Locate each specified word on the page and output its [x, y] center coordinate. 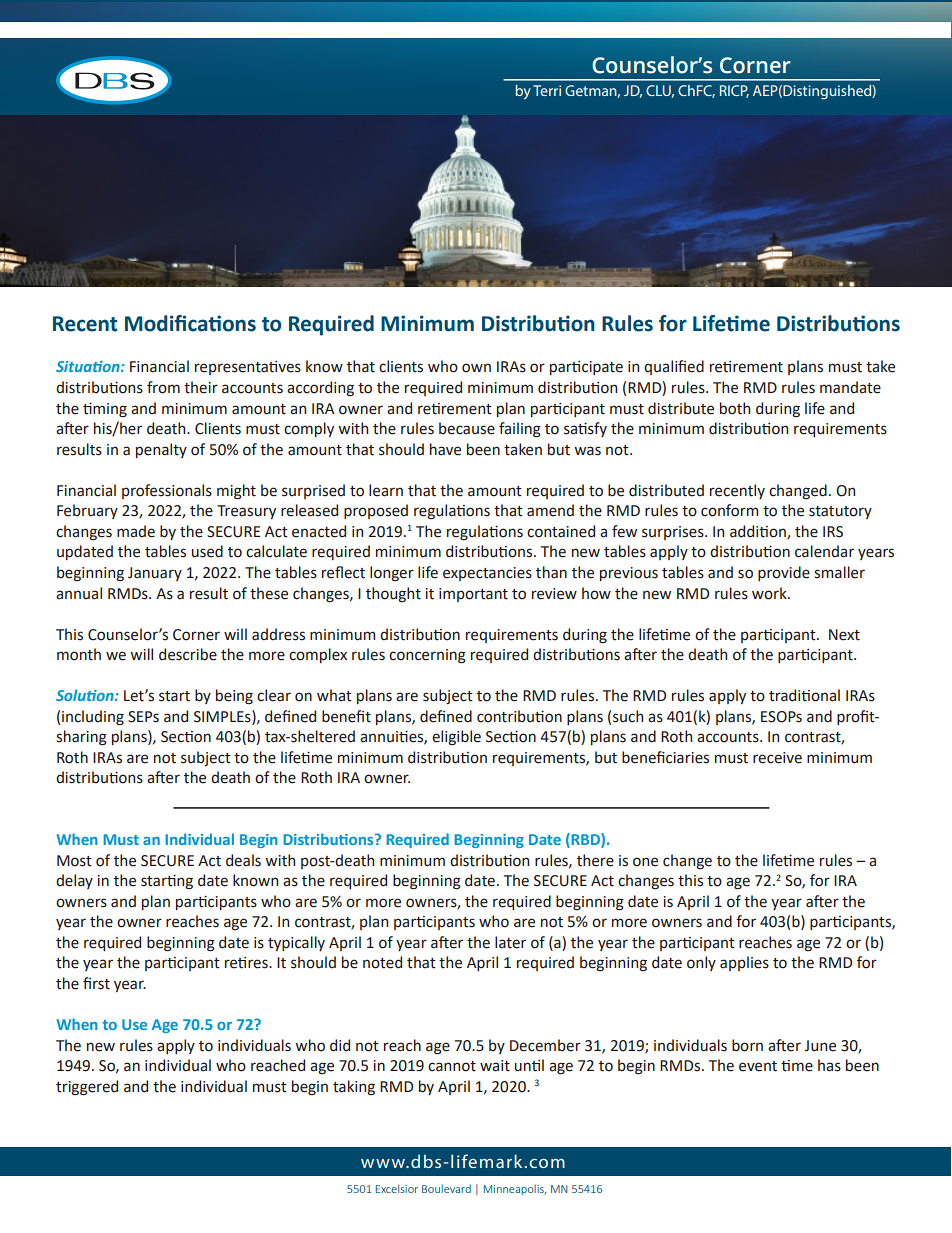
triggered [87, 1088]
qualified [674, 367]
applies [744, 963]
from [163, 387]
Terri [547, 90]
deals [243, 860]
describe [188, 654]
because [467, 428]
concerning [427, 656]
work [770, 593]
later [510, 942]
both [735, 408]
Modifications [190, 323]
